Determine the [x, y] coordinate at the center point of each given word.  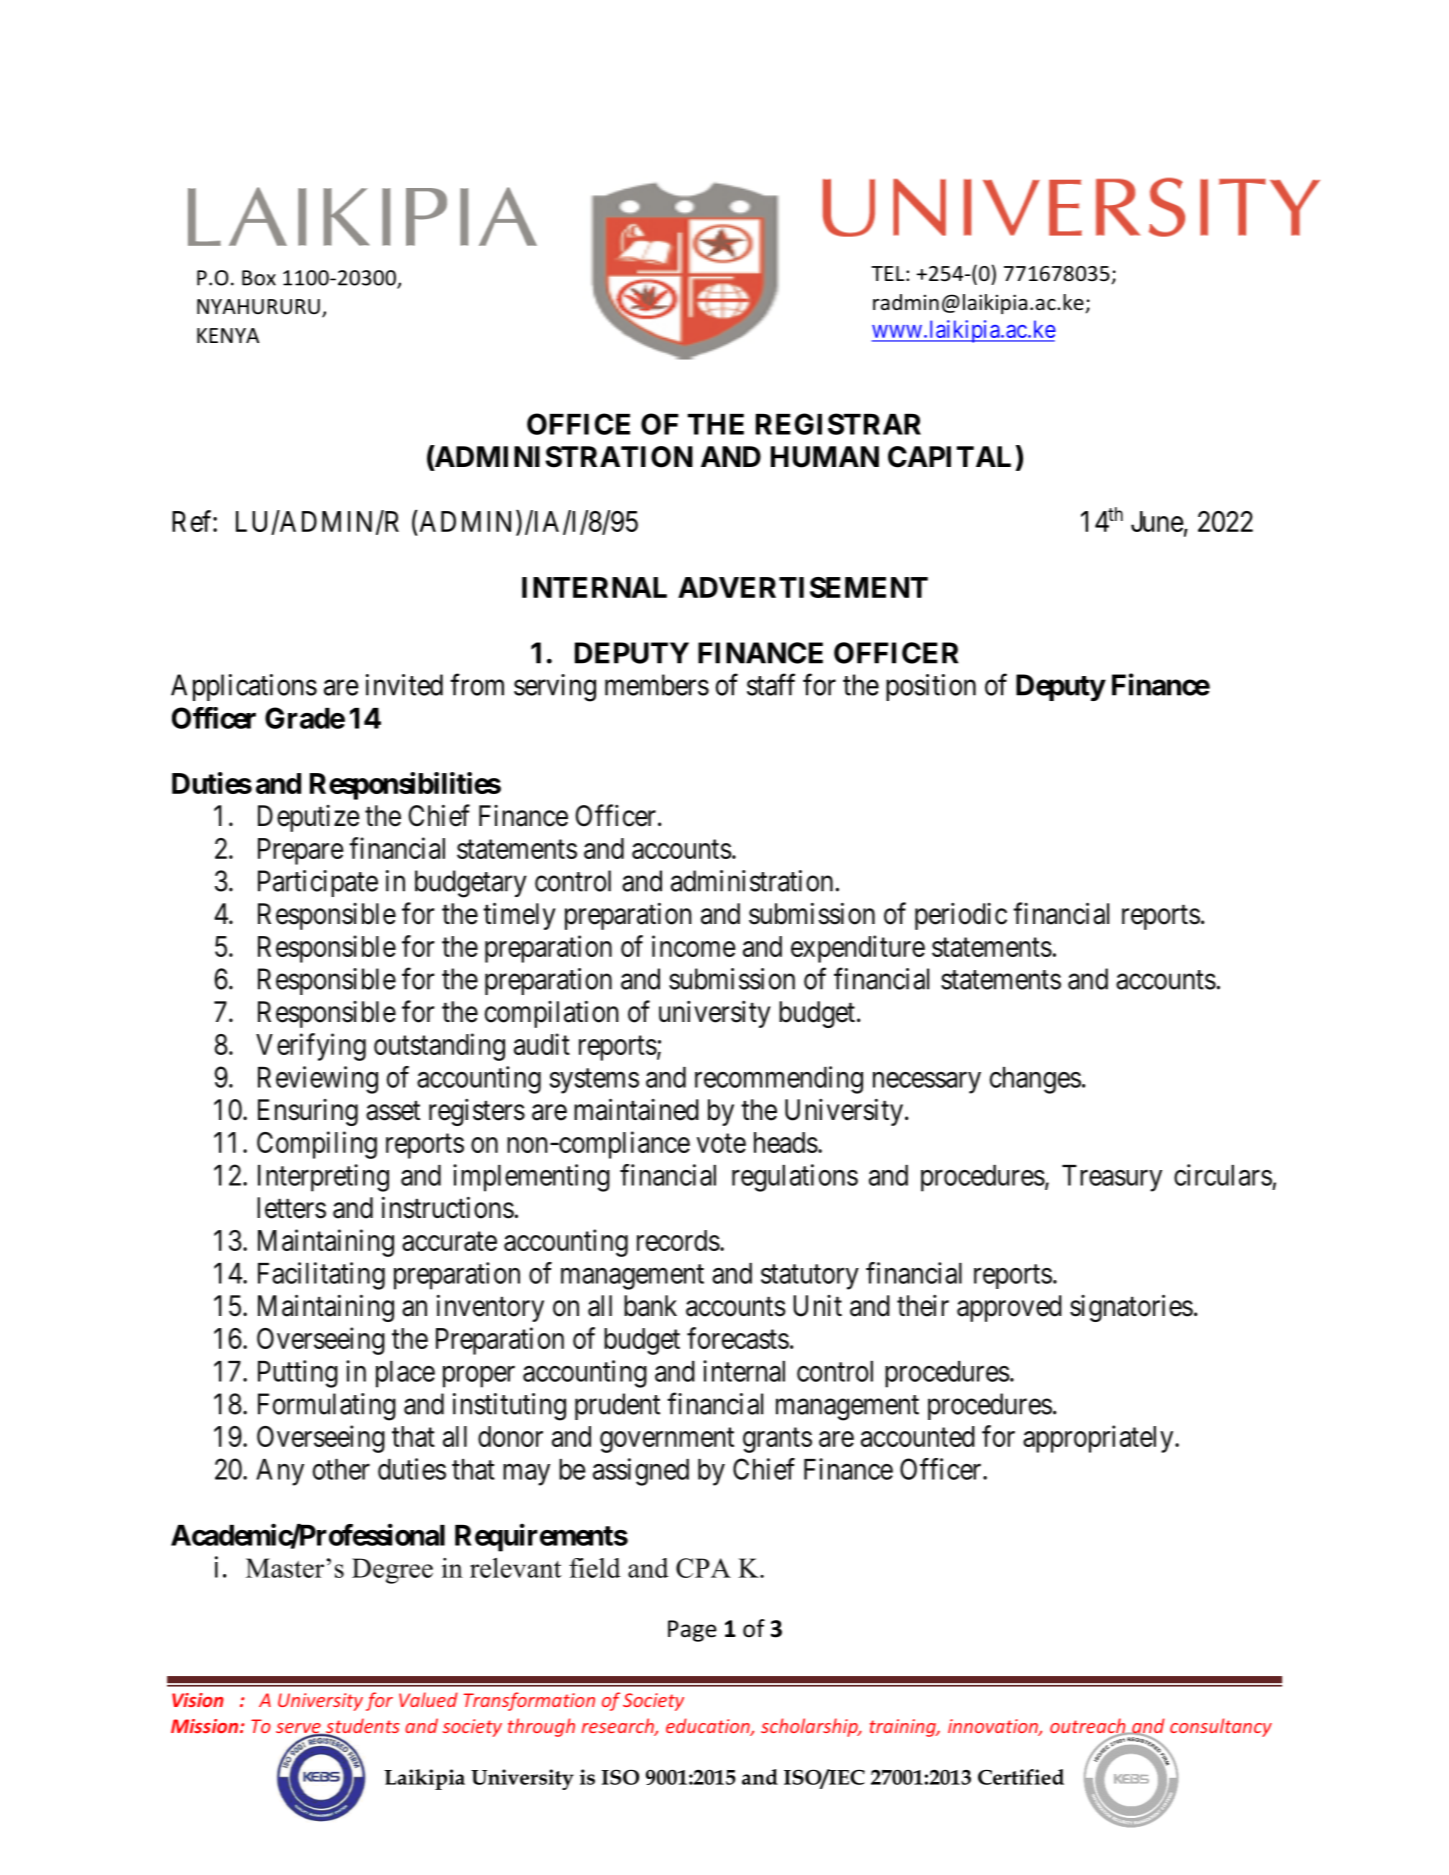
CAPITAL [949, 457]
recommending [779, 1080]
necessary [927, 1083]
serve [299, 1729]
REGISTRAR [838, 424]
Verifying [311, 1047]
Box [259, 278]
